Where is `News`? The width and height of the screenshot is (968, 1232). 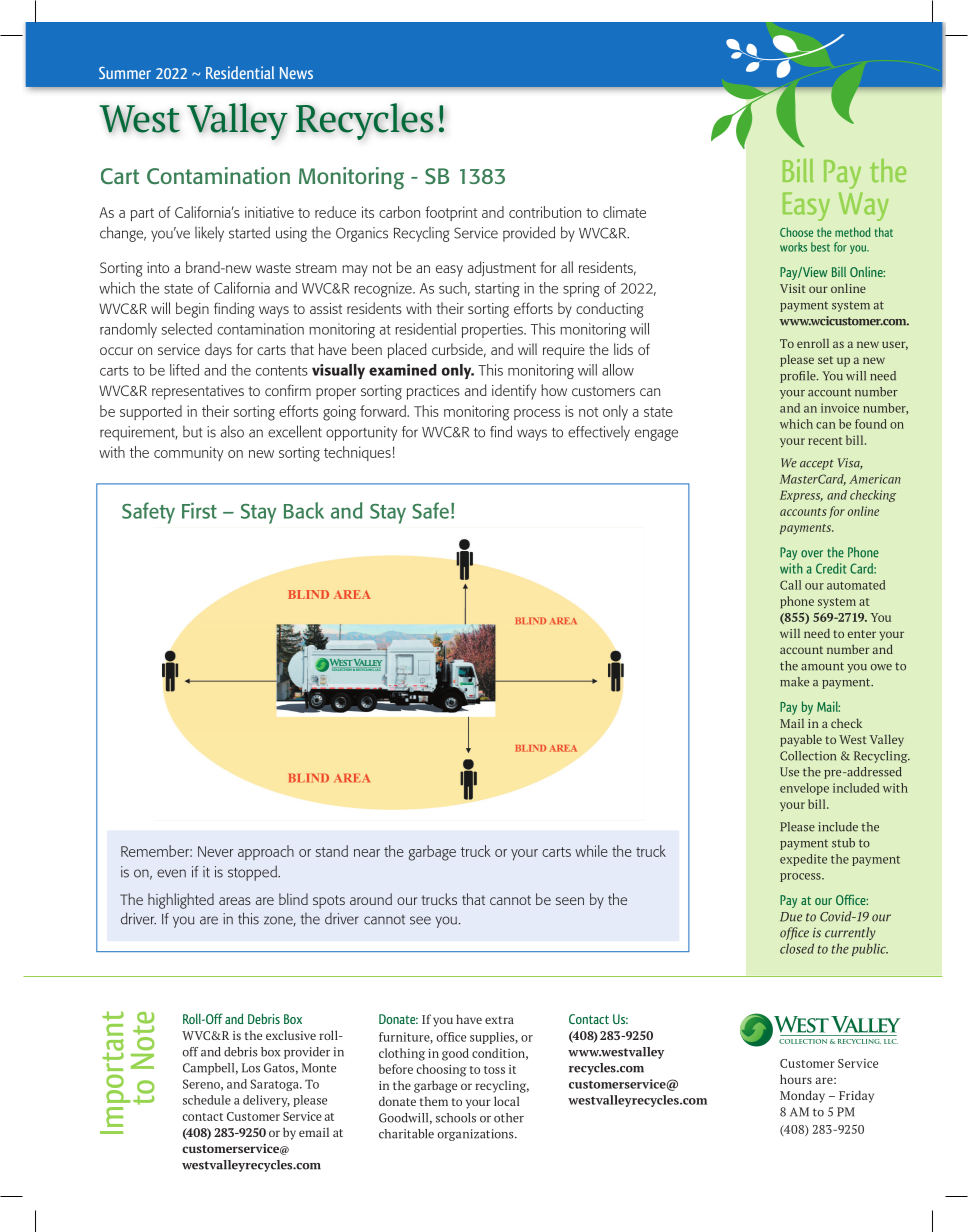
News is located at coordinates (296, 73).
